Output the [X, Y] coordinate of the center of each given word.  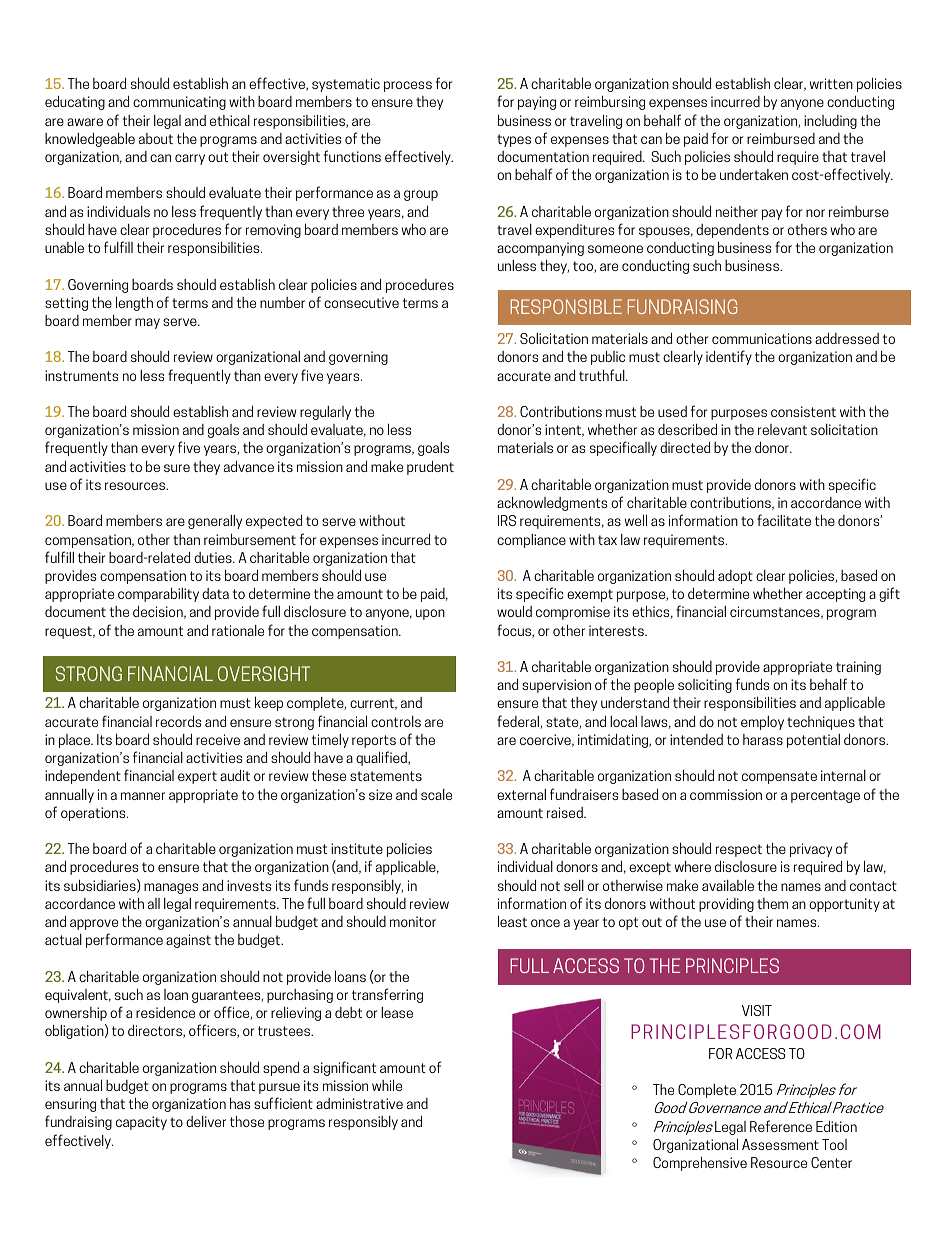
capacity [141, 1123]
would [514, 611]
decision [159, 612]
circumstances [776, 612]
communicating [179, 103]
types [514, 140]
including [830, 122]
